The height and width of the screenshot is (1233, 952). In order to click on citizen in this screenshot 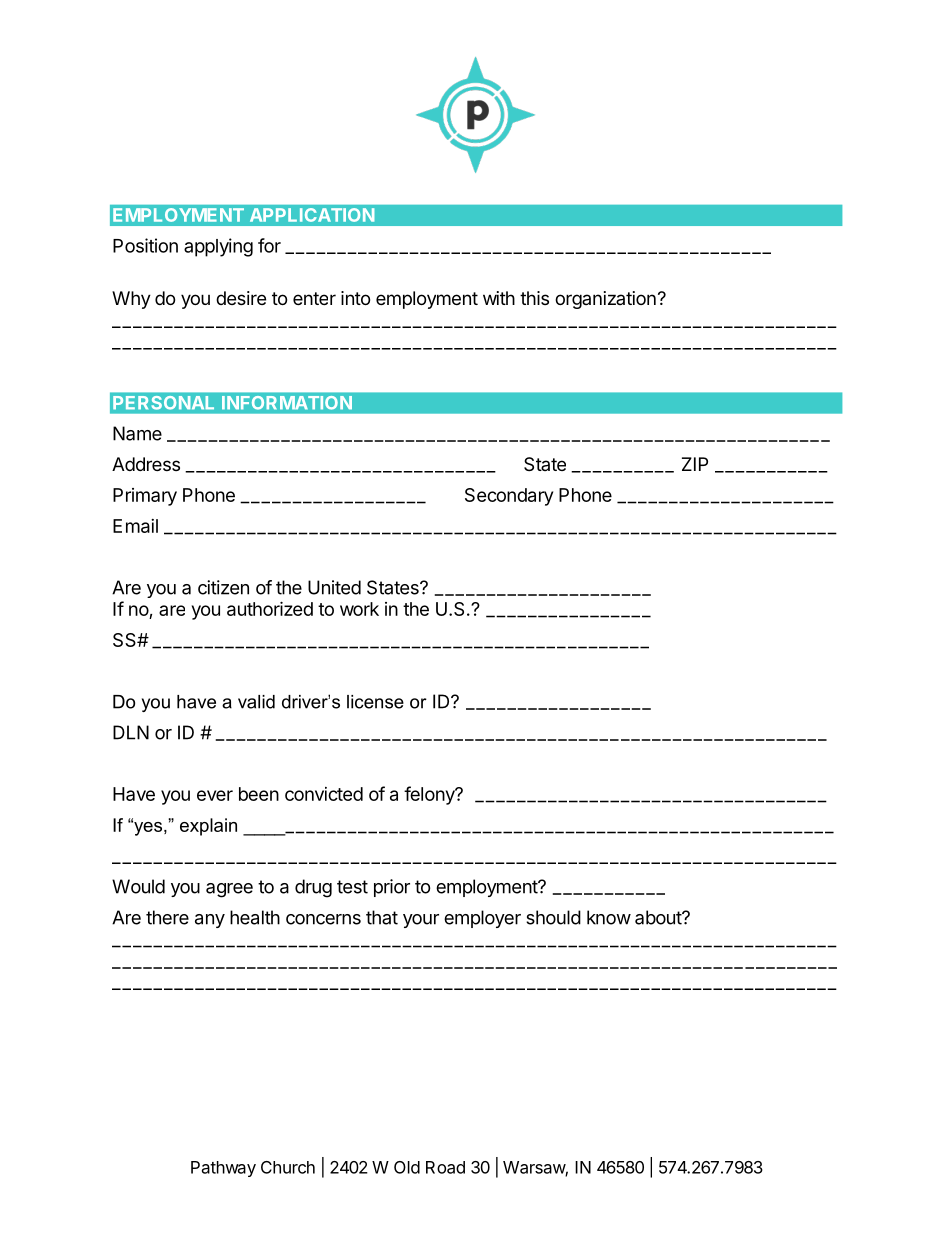, I will do `click(223, 587)`.
